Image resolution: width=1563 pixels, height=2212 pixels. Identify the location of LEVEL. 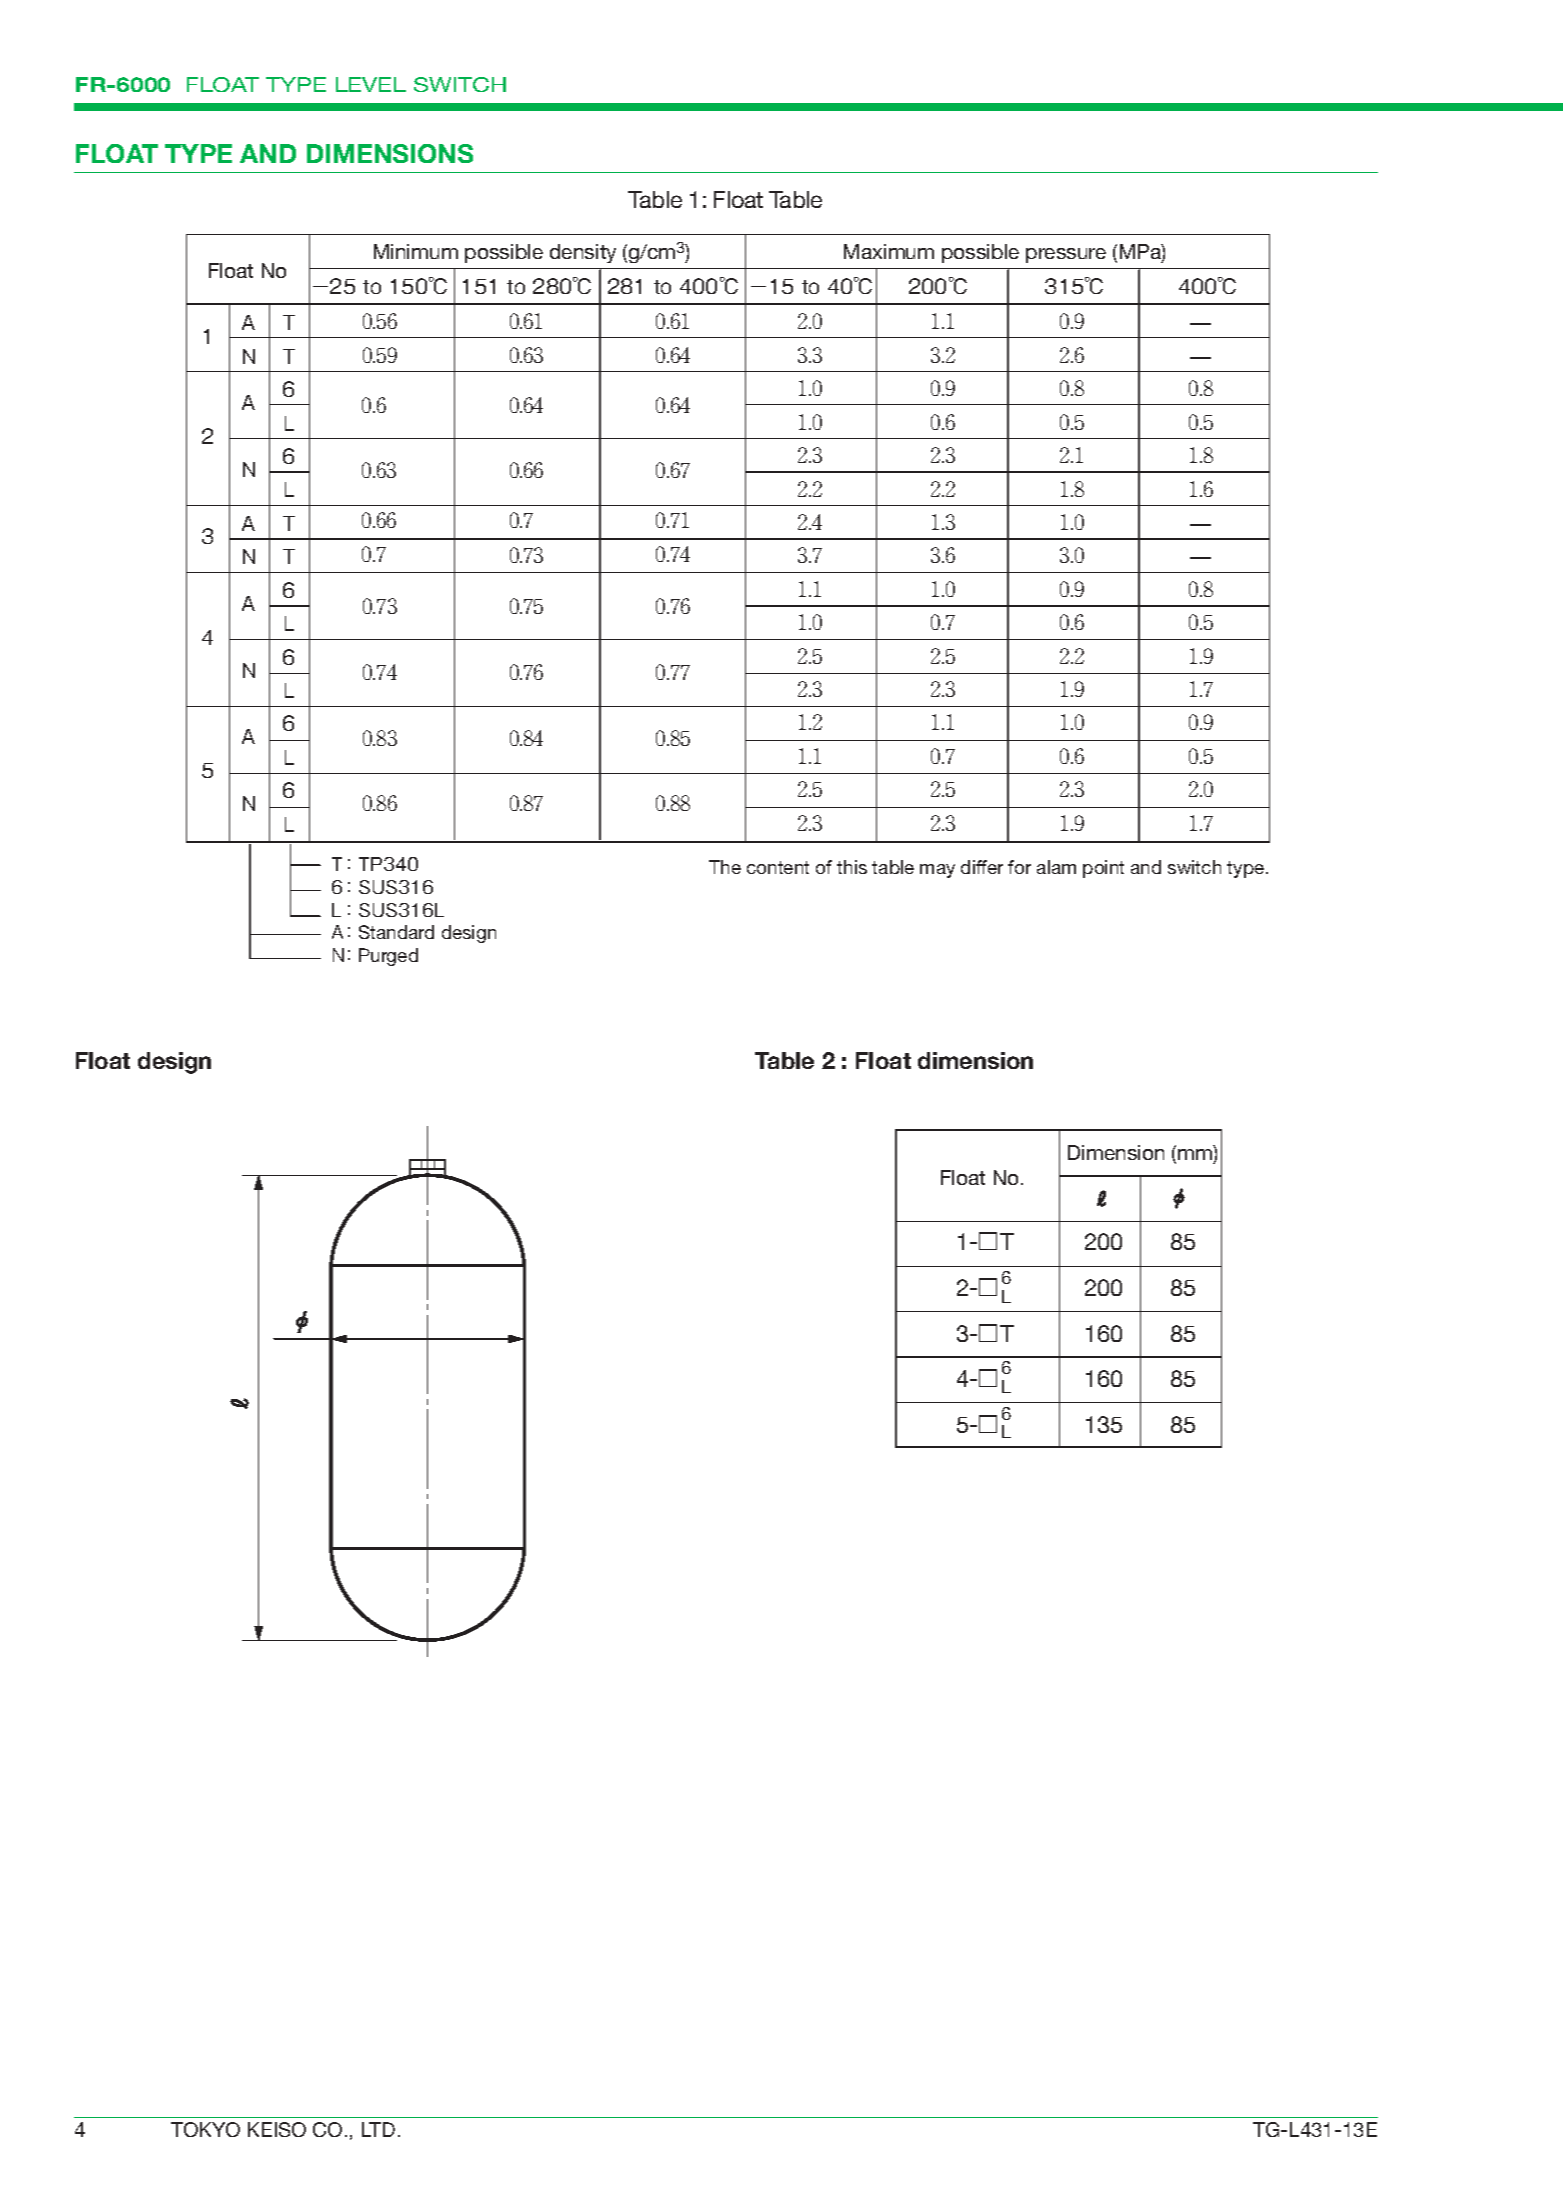
(371, 84).
